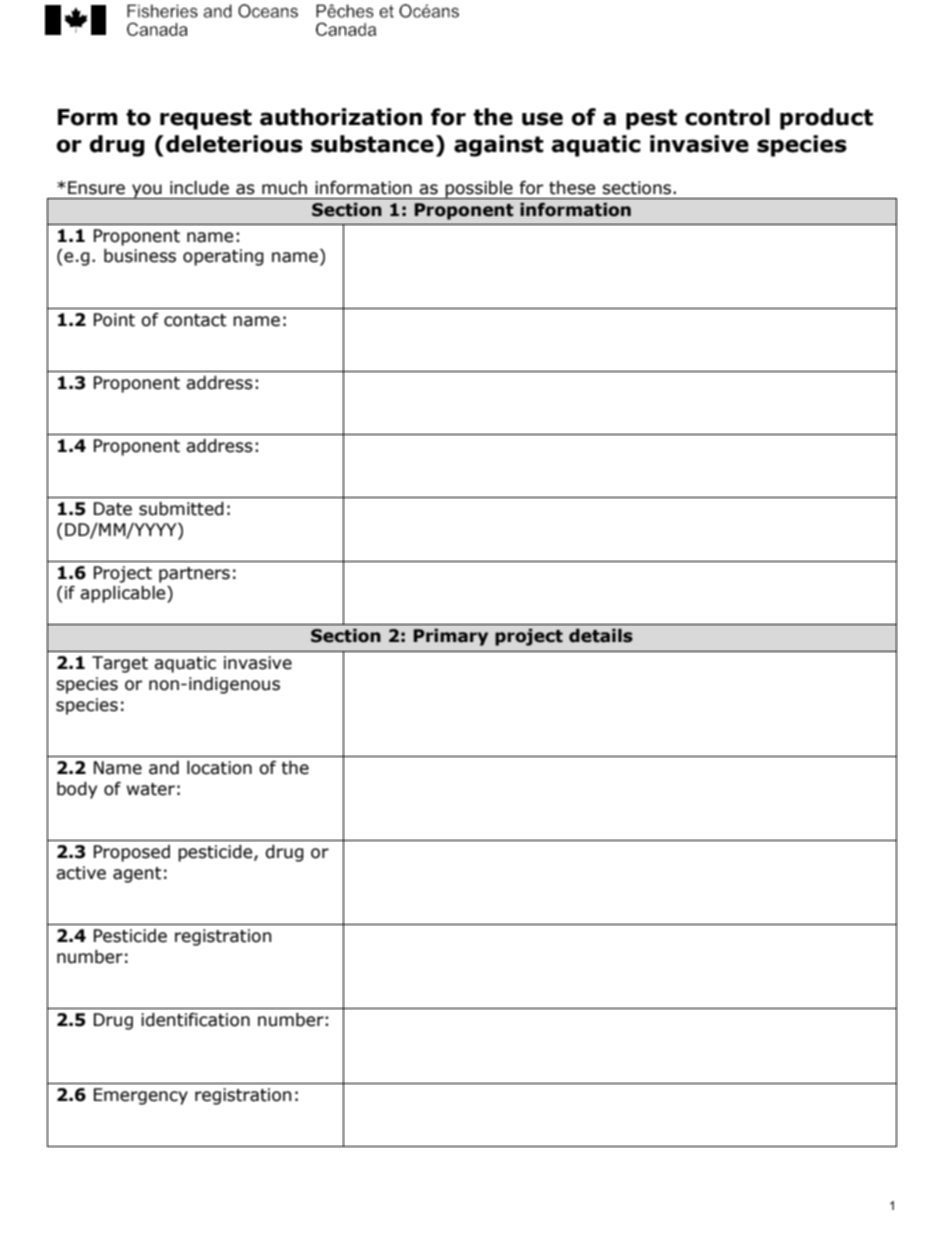  I want to click on possible, so click(479, 190).
